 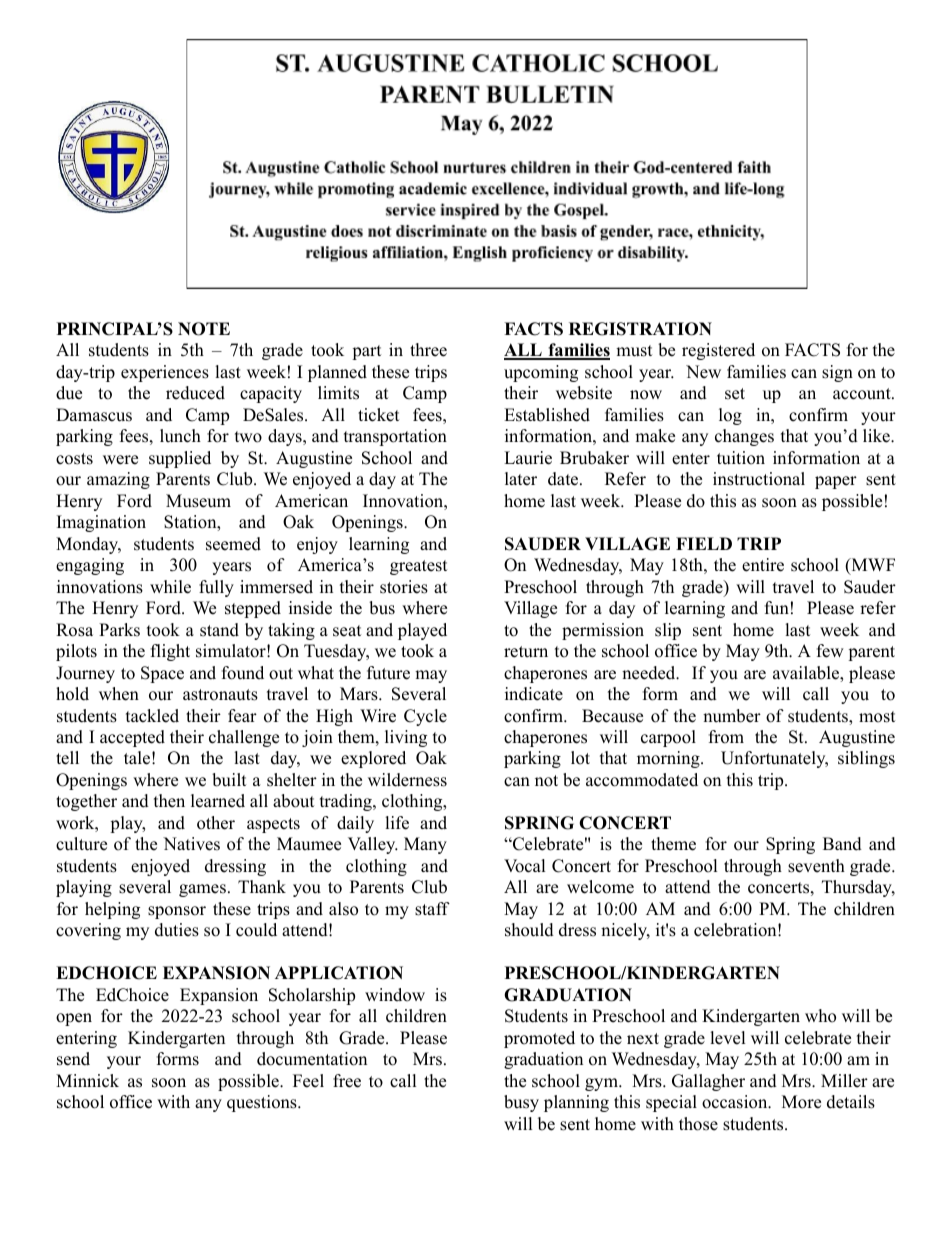 What do you see at coordinates (801, 1102) in the screenshot?
I see `More` at bounding box center [801, 1102].
